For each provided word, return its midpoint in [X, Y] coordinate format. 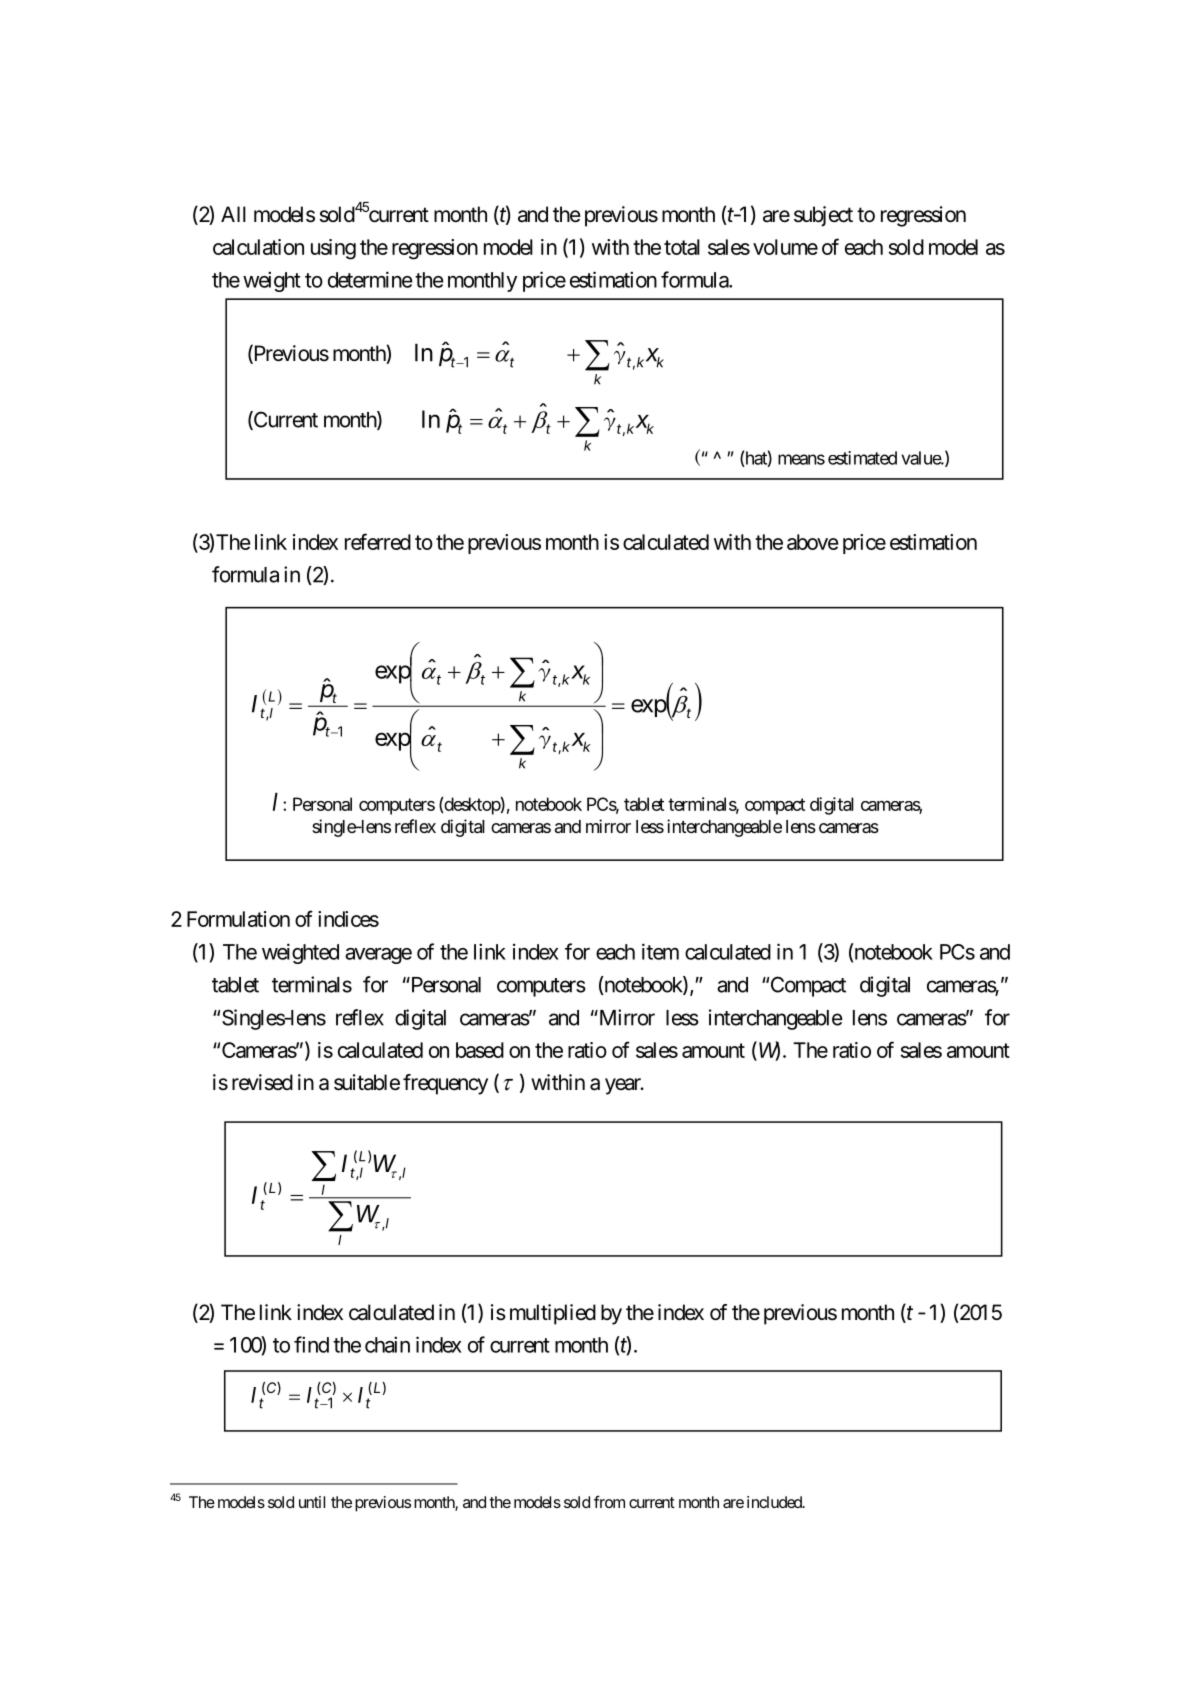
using [333, 249]
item [660, 951]
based [480, 1050]
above [813, 542]
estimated [862, 458]
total [682, 247]
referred [378, 541]
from [609, 1501]
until [312, 1502]
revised [262, 1082]
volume [785, 247]
